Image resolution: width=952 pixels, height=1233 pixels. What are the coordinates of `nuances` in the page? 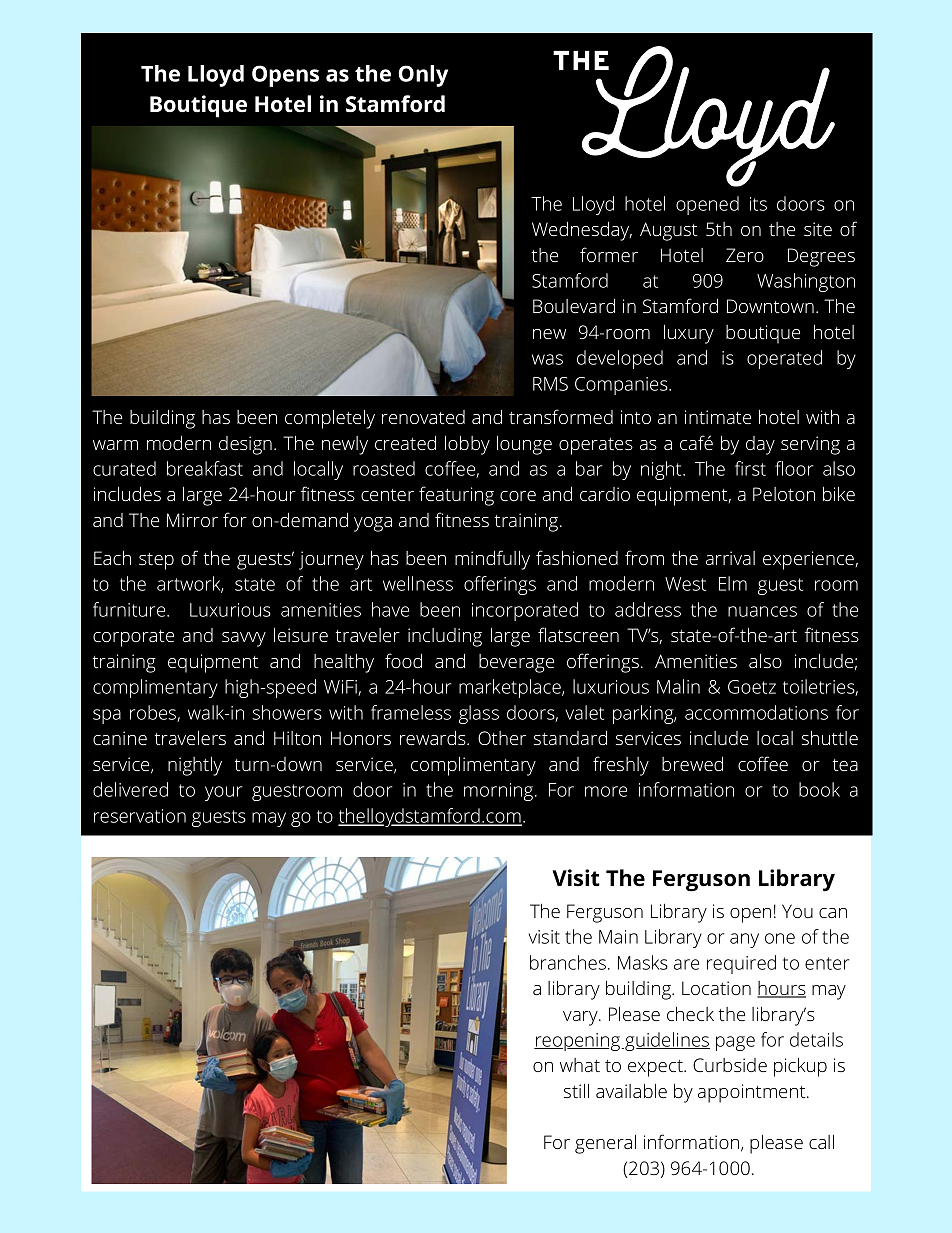 It's located at (762, 611).
